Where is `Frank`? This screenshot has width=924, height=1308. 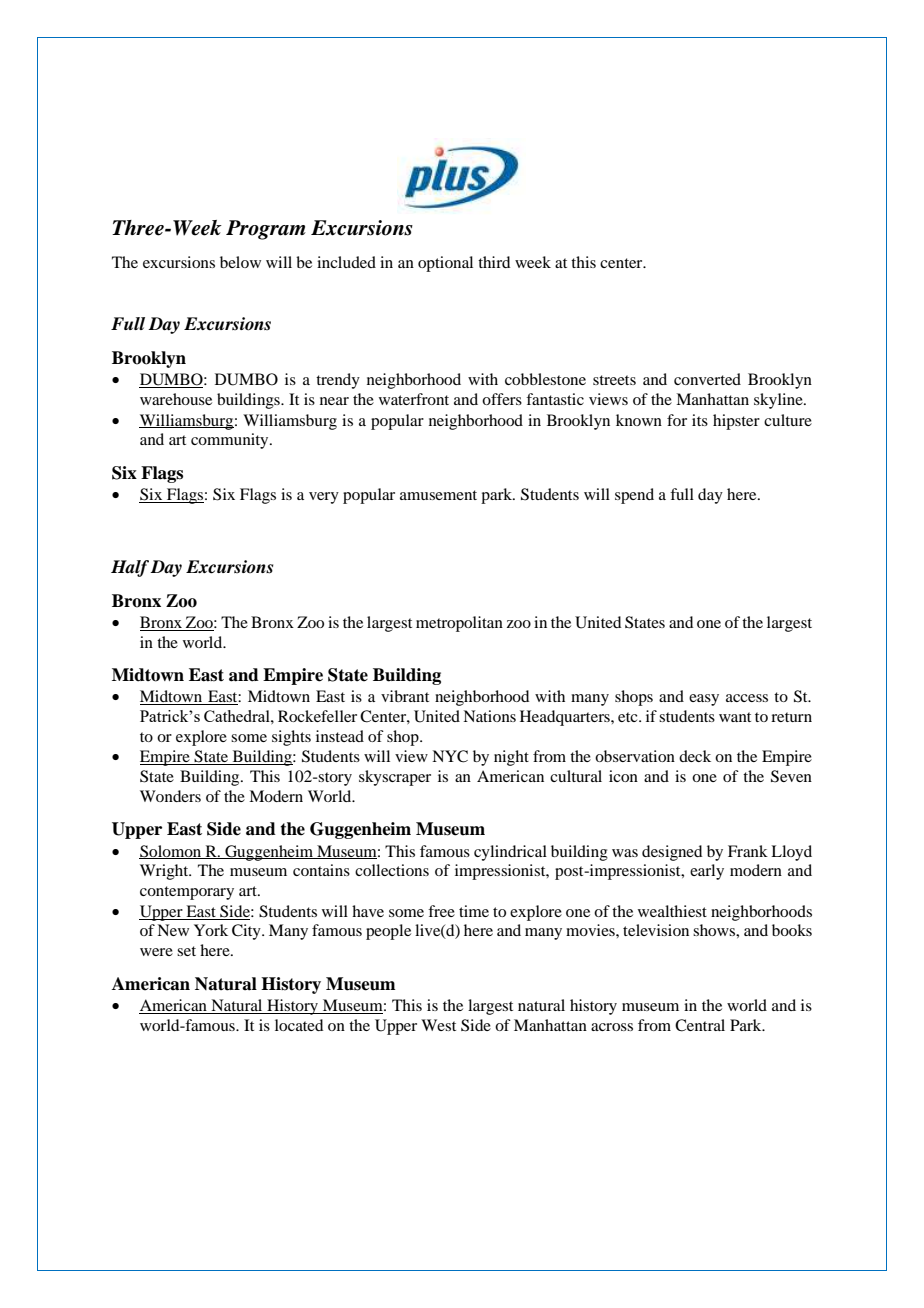 Frank is located at coordinates (748, 851).
